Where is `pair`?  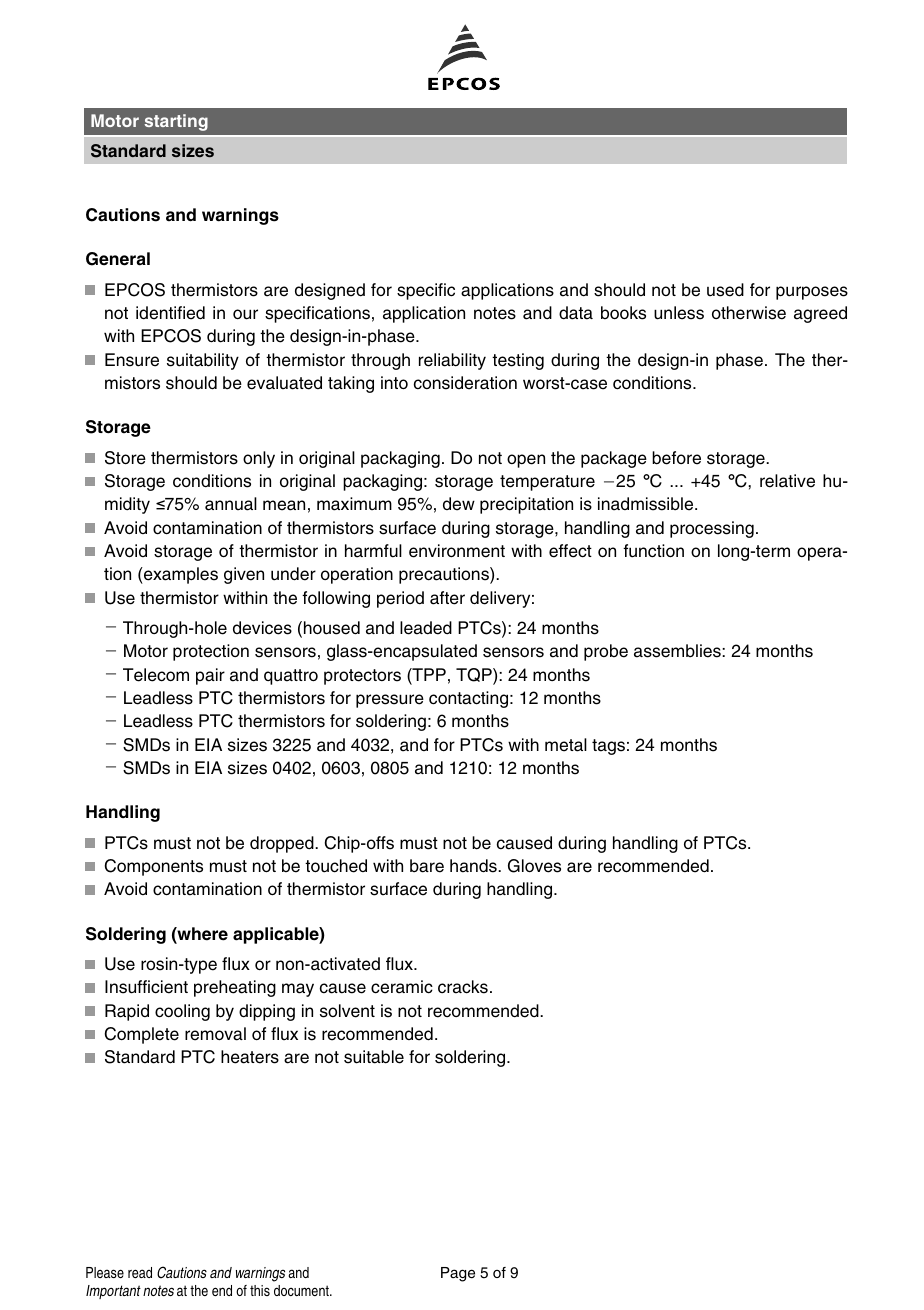 pair is located at coordinates (210, 676).
